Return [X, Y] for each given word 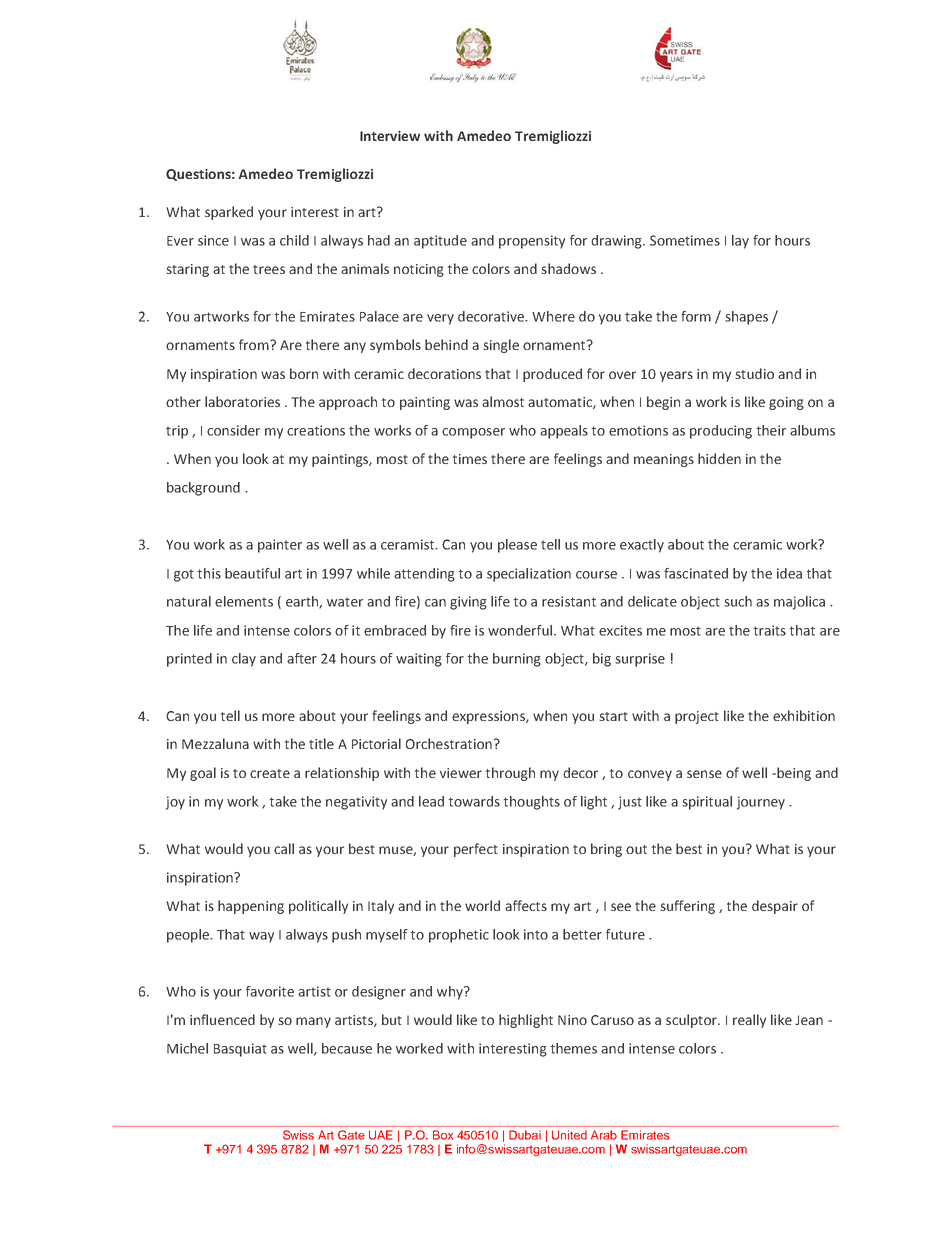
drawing [617, 242]
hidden [719, 458]
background [203, 489]
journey [761, 803]
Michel [187, 1048]
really [749, 1021]
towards [474, 801]
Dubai [525, 1135]
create [270, 773]
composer [473, 433]
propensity [532, 242]
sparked [229, 213]
